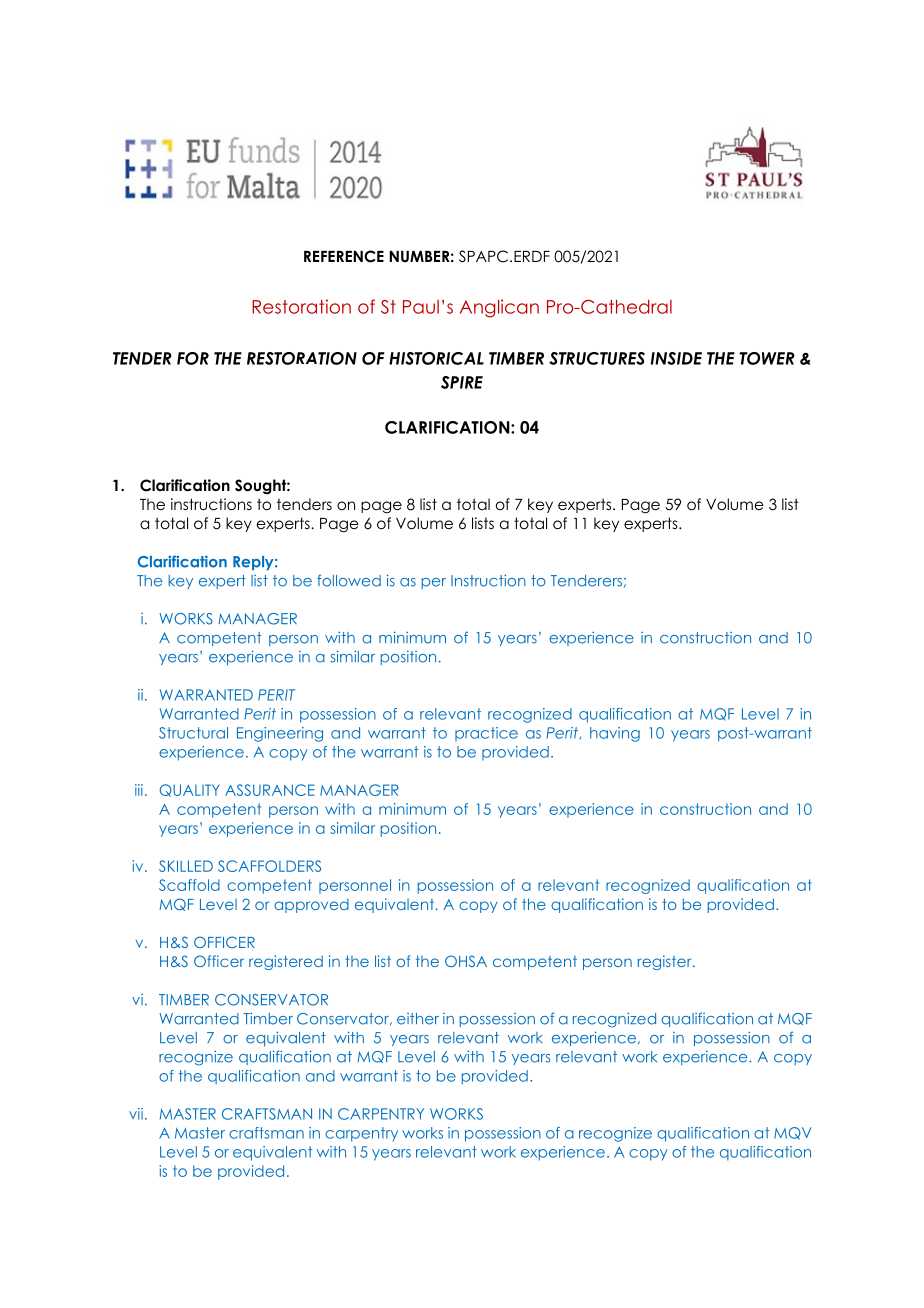 The height and width of the screenshot is (1308, 924). Describe the element at coordinates (462, 382) in the screenshot. I see `SPIRE` at that location.
